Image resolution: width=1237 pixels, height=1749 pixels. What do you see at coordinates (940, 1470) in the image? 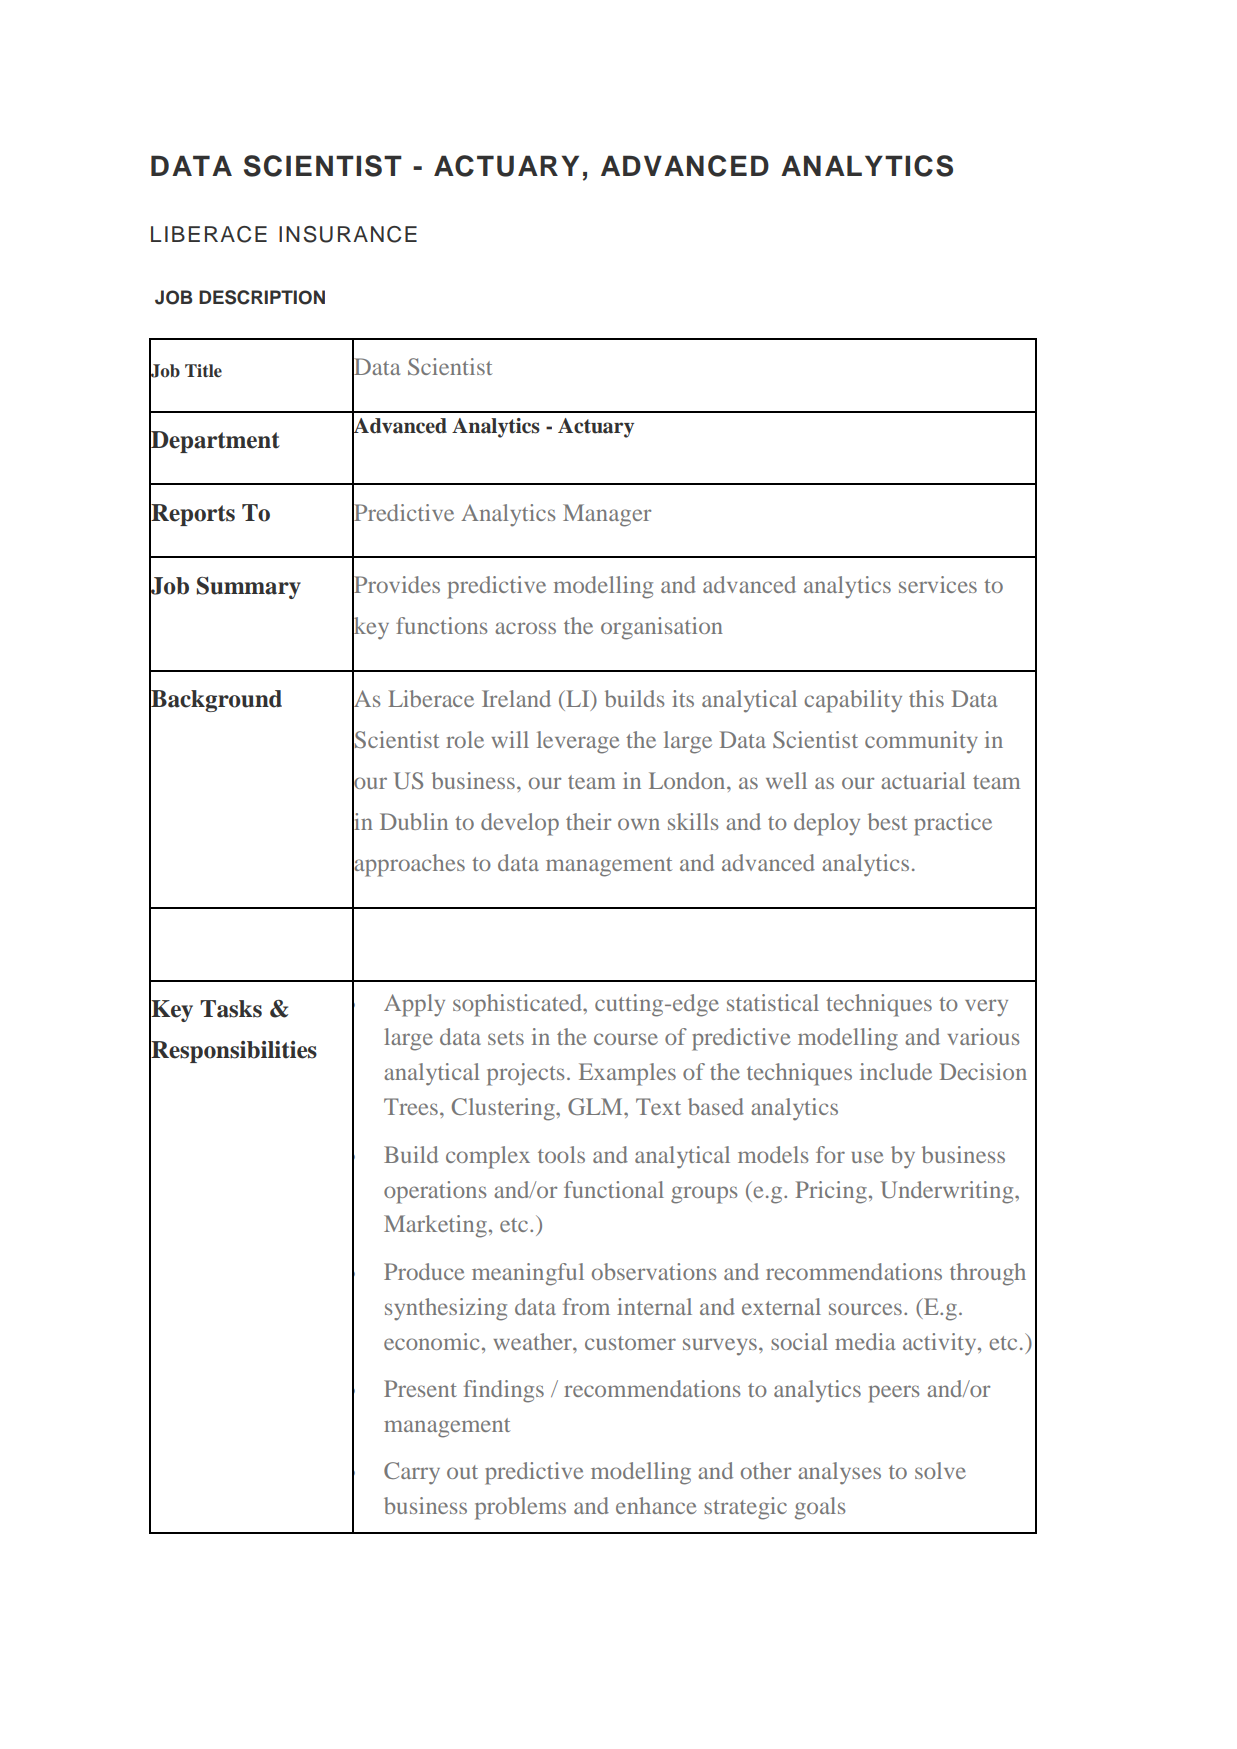
I see `solve` at bounding box center [940, 1470].
